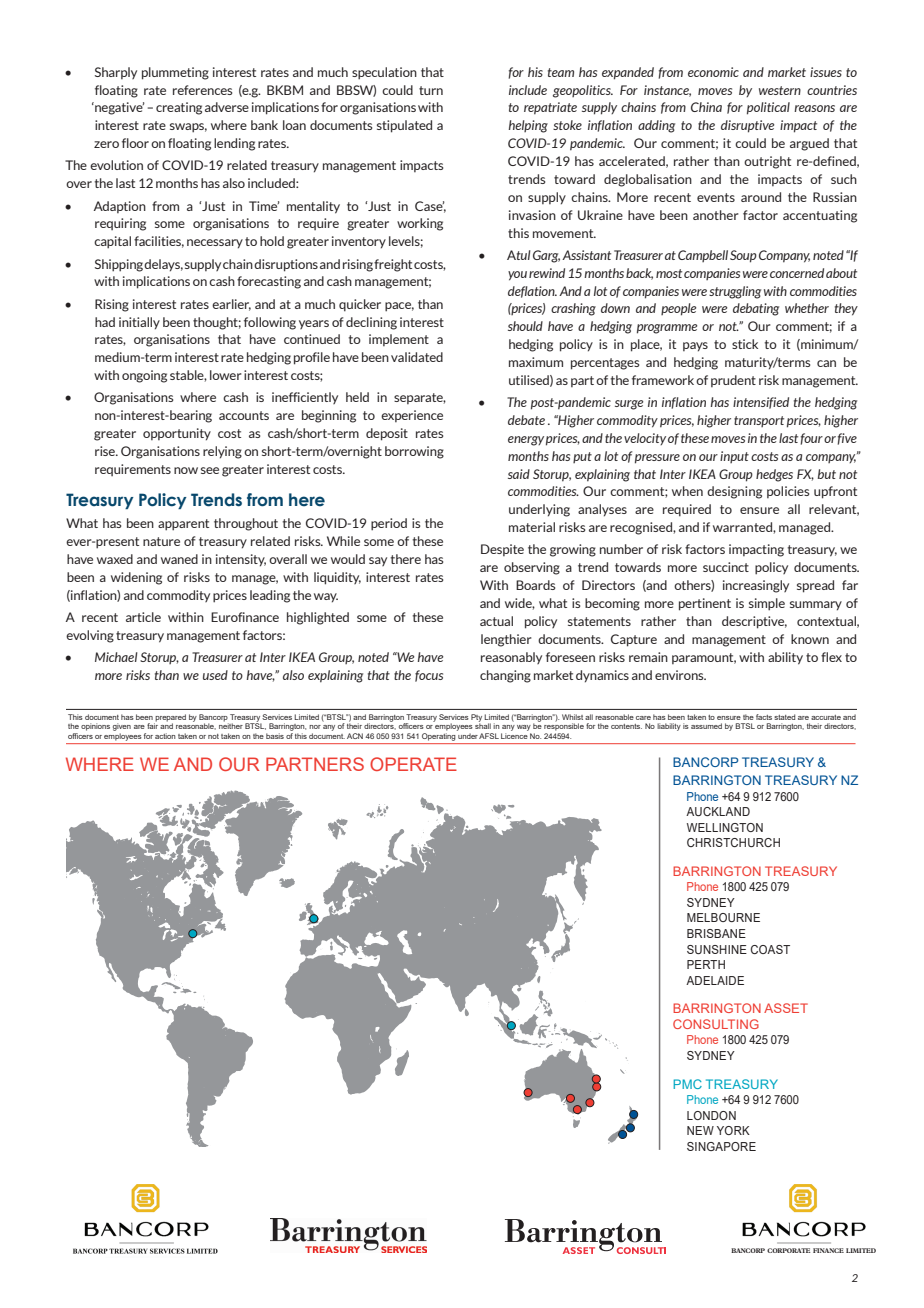  Describe the element at coordinates (431, 90) in the screenshot. I see `turn` at that location.
